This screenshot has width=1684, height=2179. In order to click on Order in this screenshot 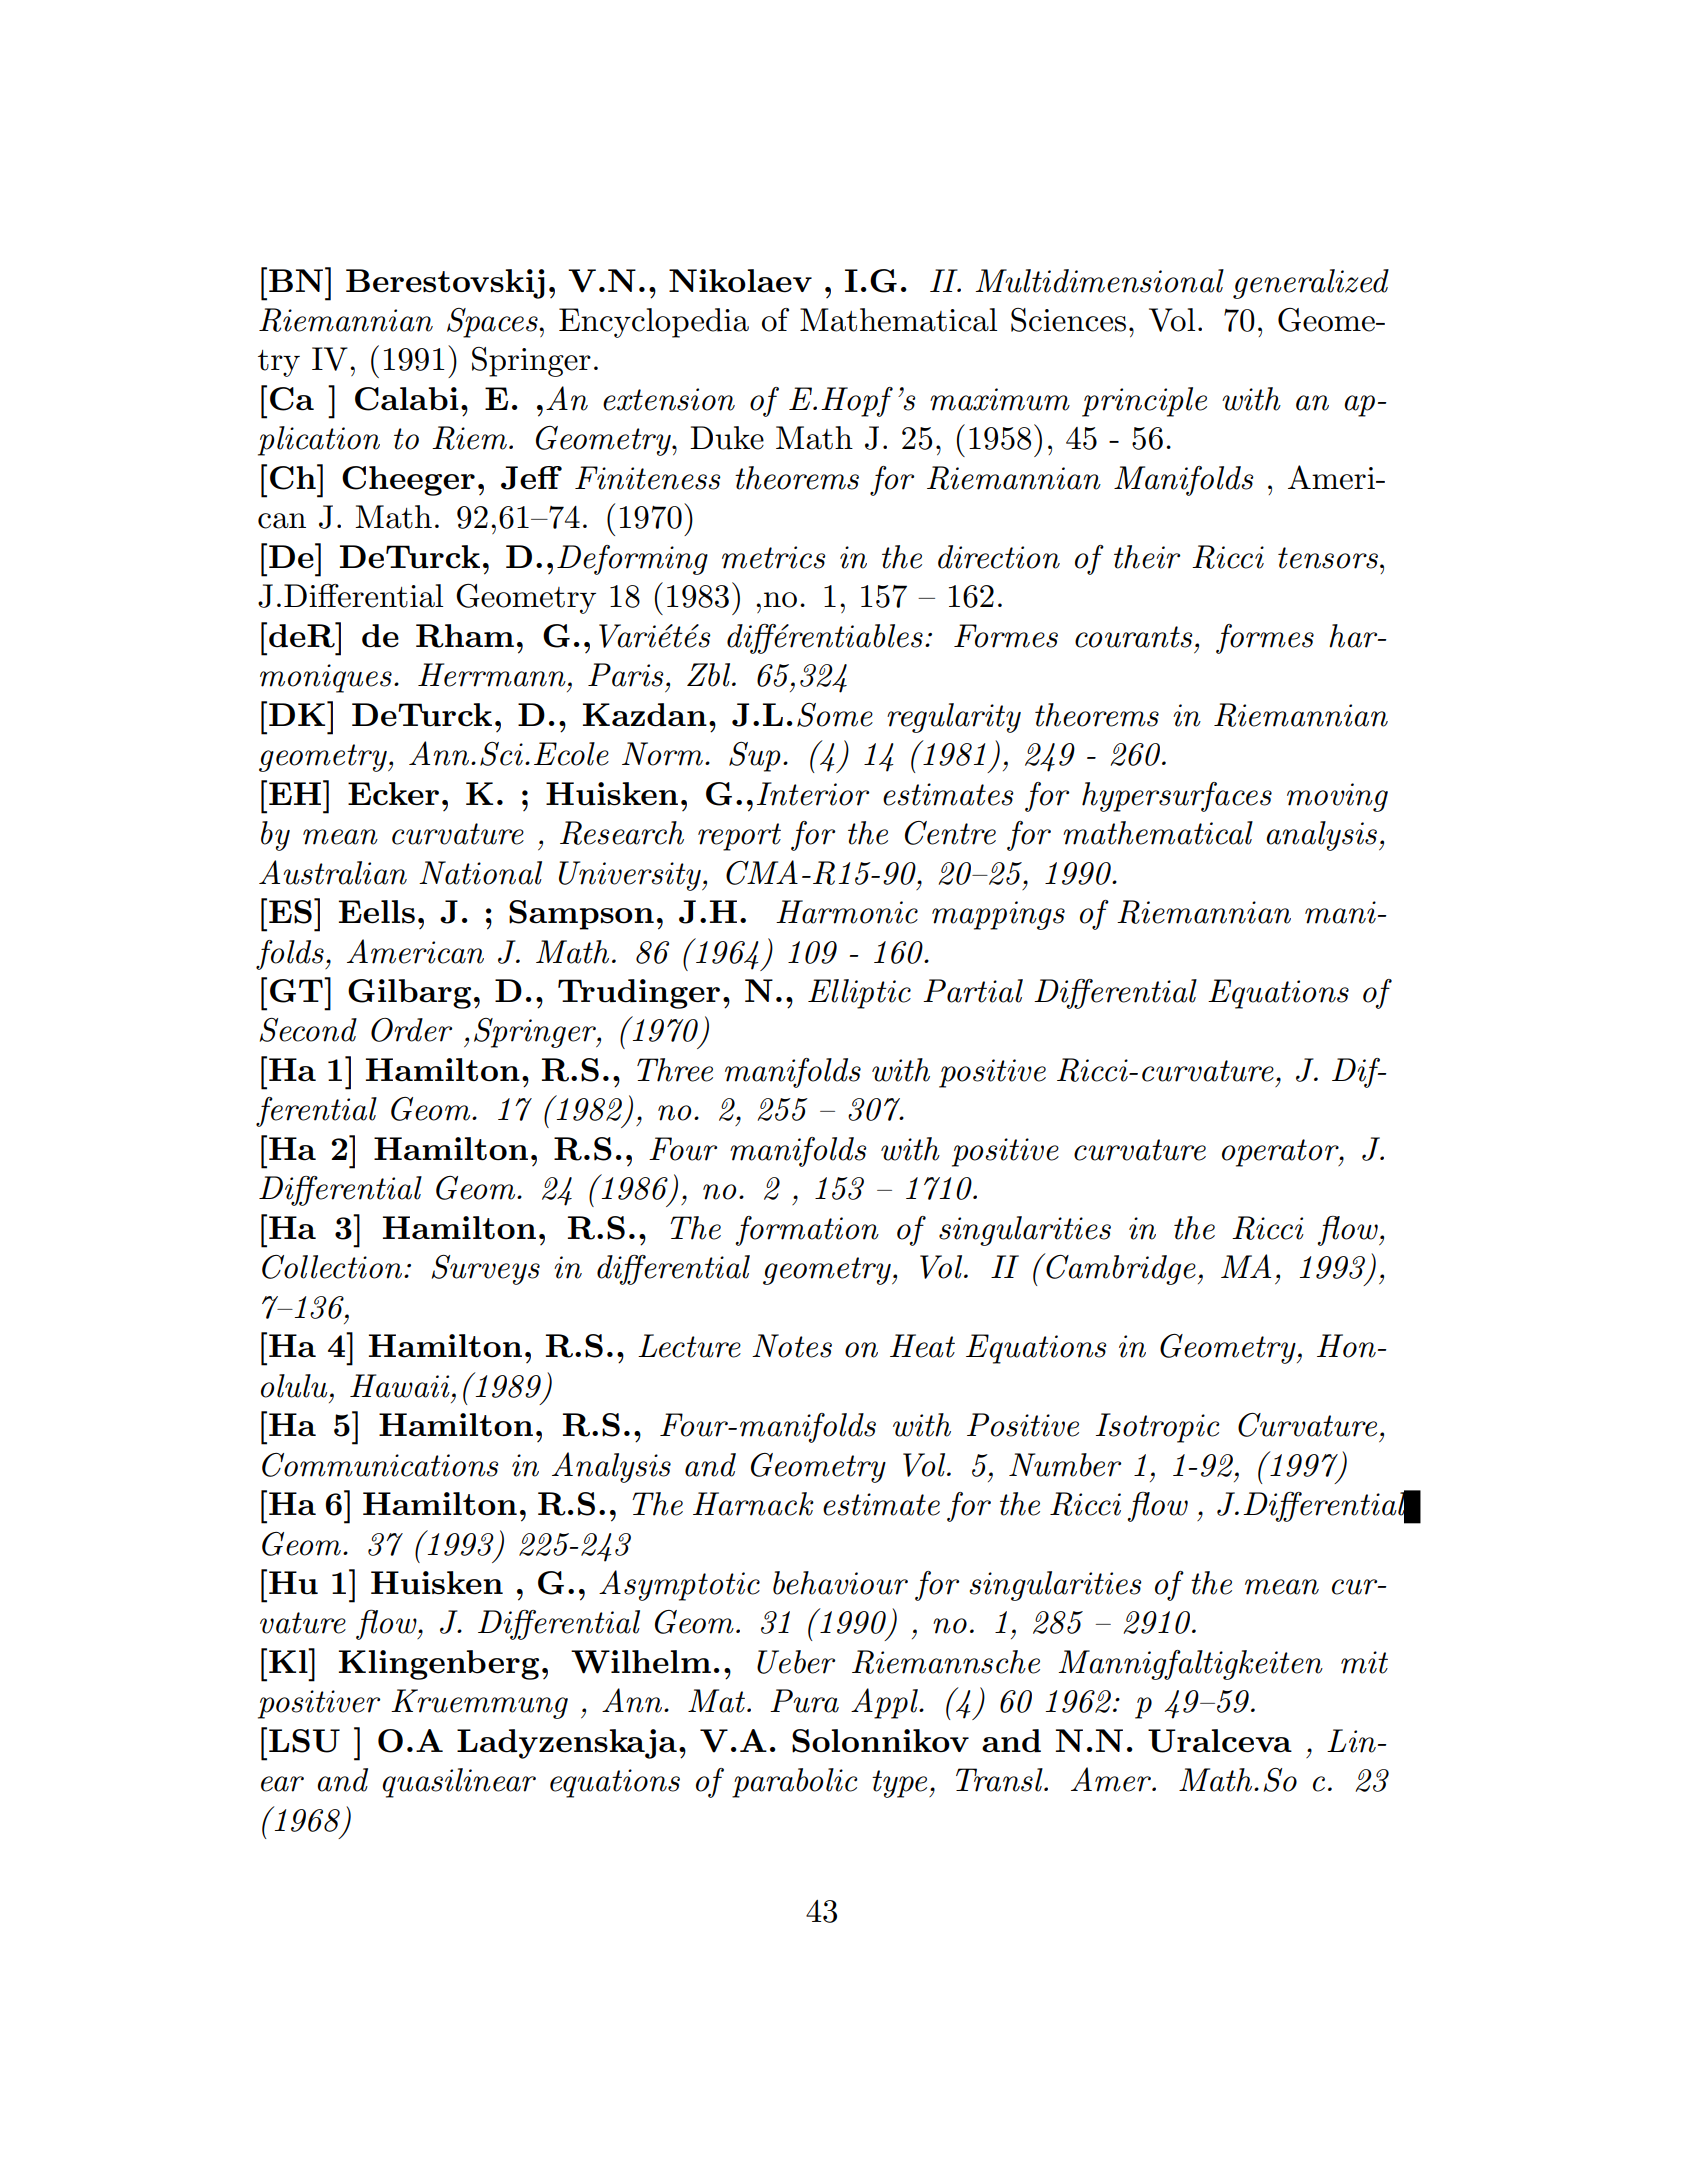, I will do `click(411, 1030)`.
